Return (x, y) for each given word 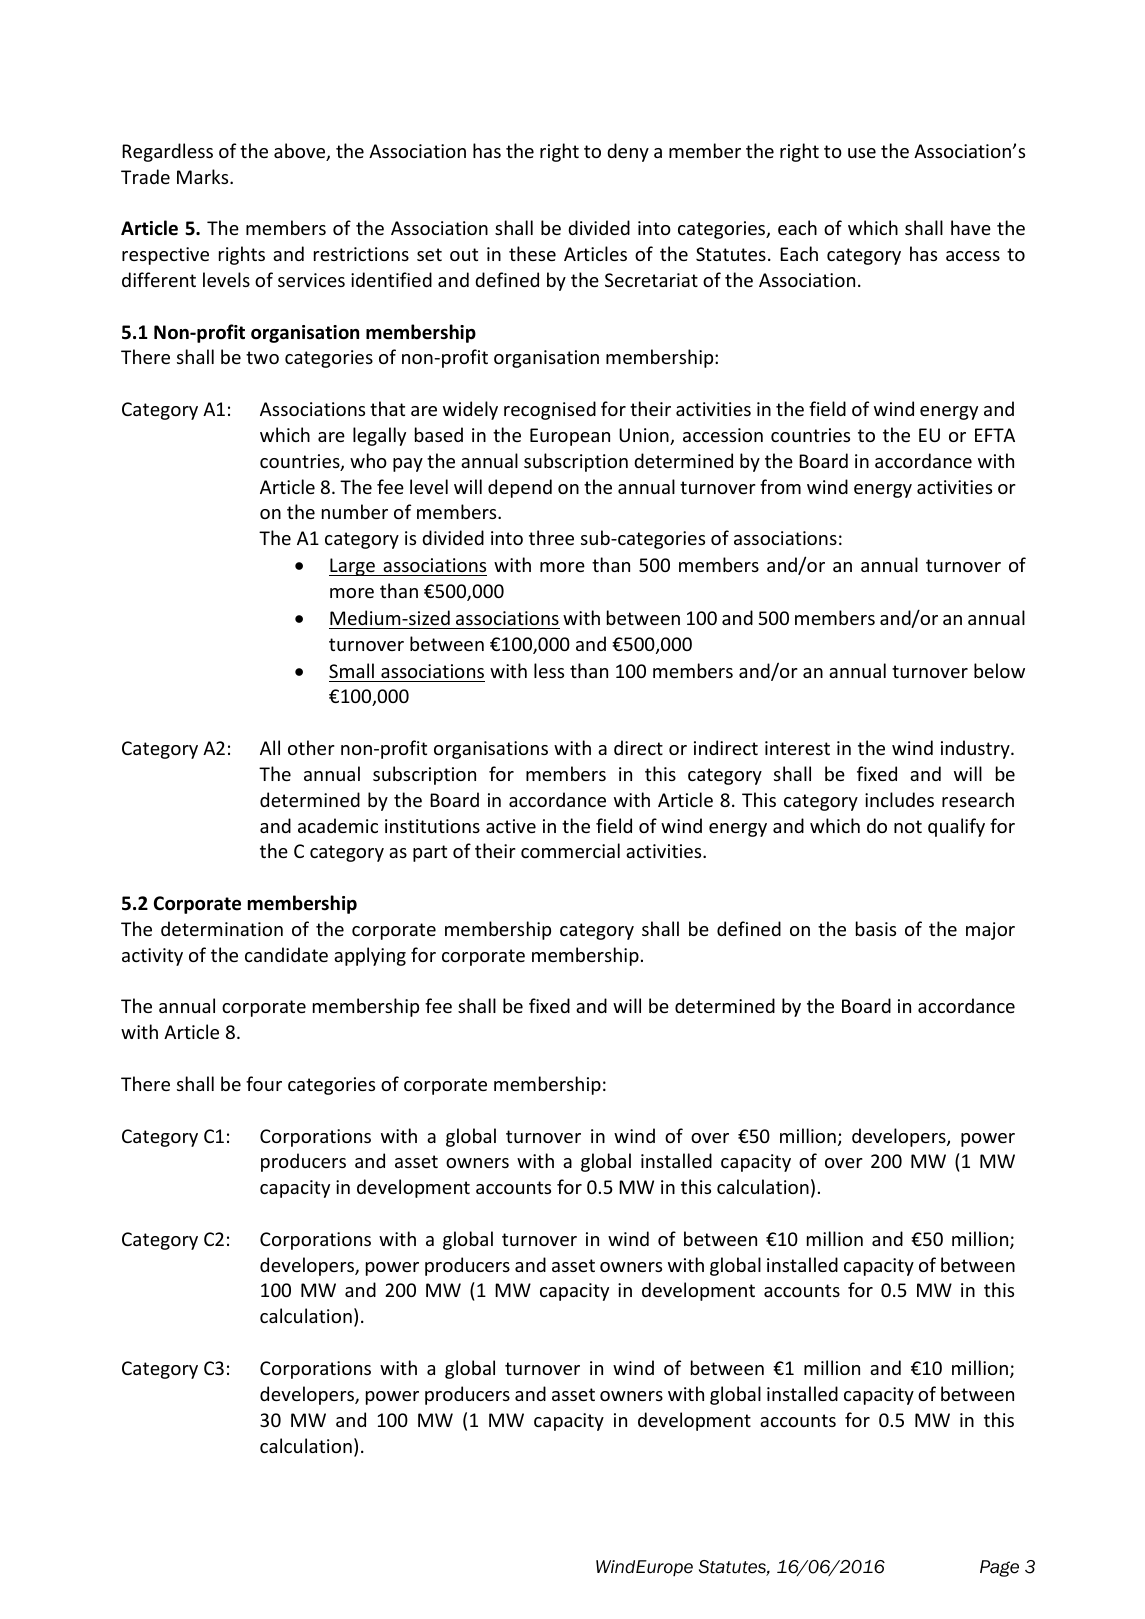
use (862, 153)
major (990, 931)
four (264, 1083)
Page (999, 1568)
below (999, 670)
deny (628, 152)
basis (876, 928)
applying (370, 956)
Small (351, 670)
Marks (204, 176)
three (551, 537)
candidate (286, 954)
